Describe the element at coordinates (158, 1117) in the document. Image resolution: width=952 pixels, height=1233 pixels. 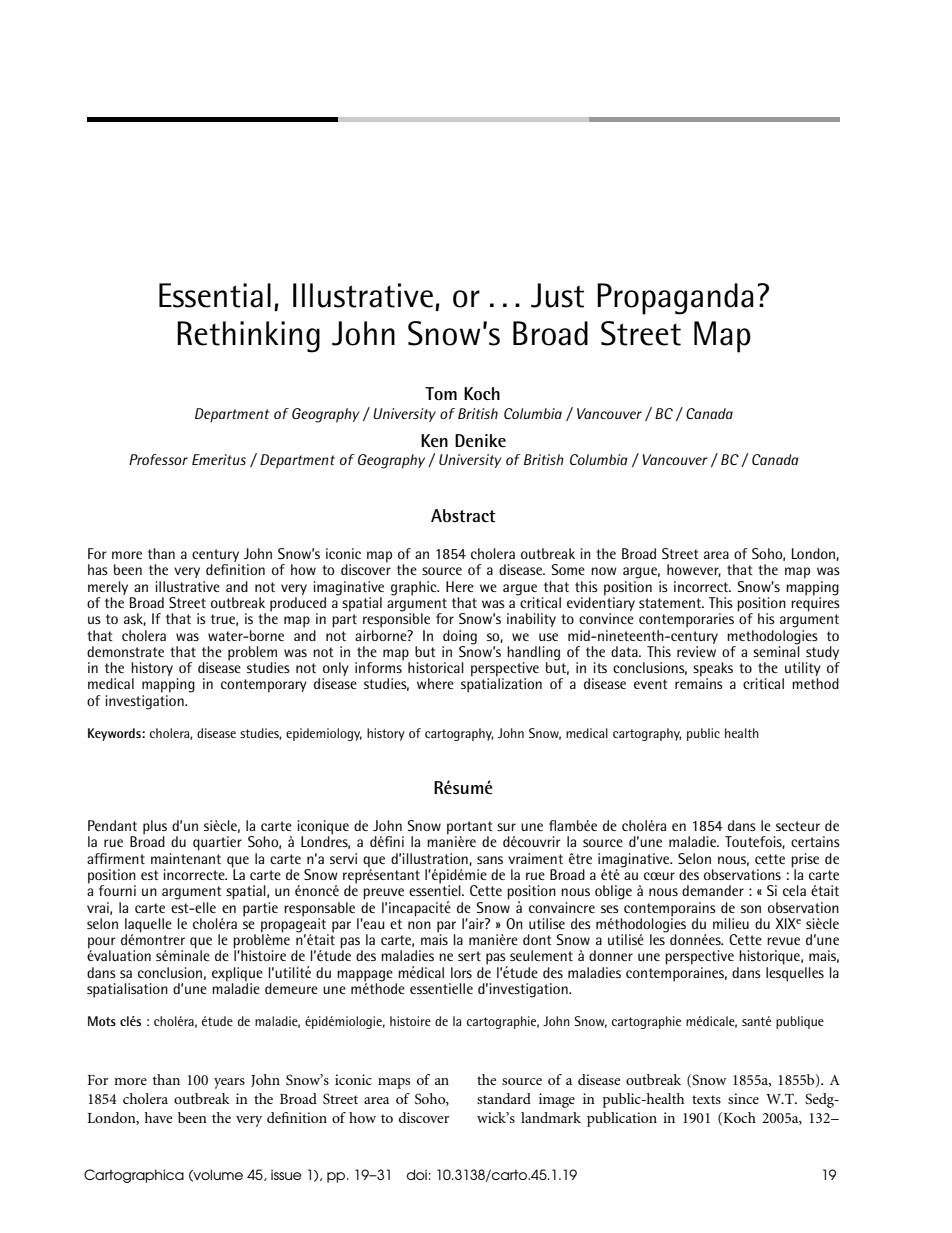
I see `have` at that location.
